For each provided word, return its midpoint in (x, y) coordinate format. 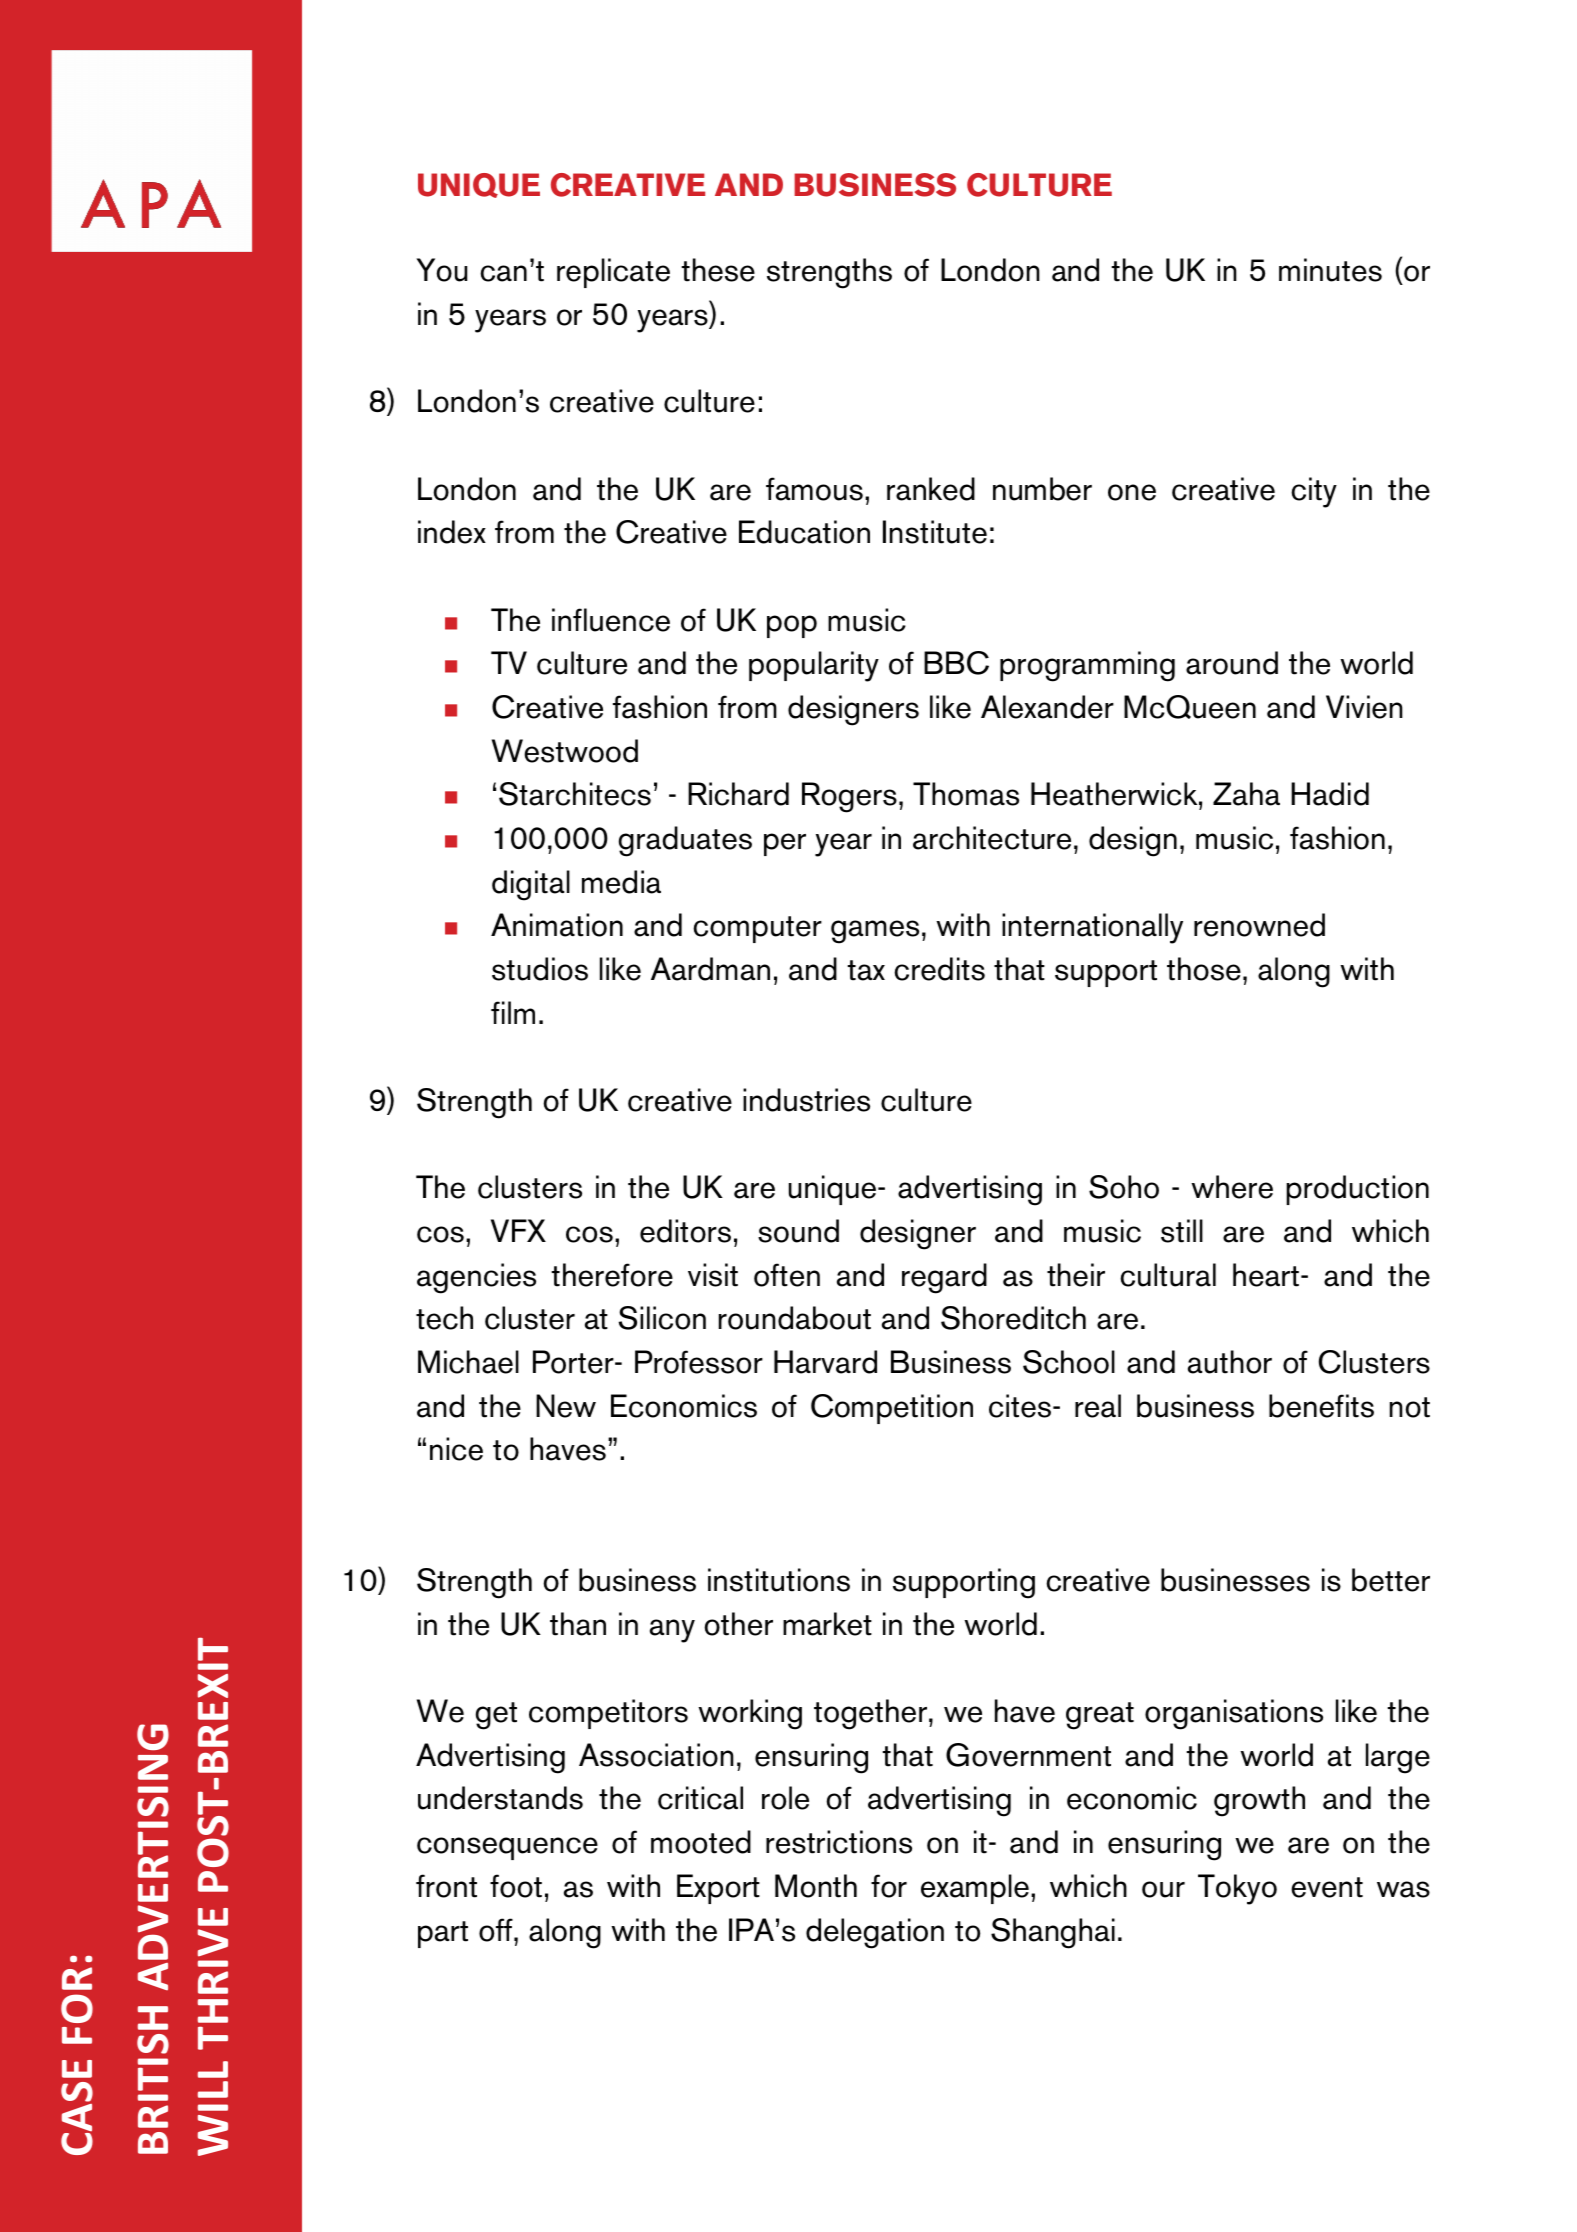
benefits (1321, 1406)
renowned (1259, 925)
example (975, 1889)
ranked (931, 489)
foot (516, 1886)
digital (531, 885)
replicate (613, 273)
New (566, 1406)
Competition (892, 1409)
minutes (1330, 270)
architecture (992, 838)
